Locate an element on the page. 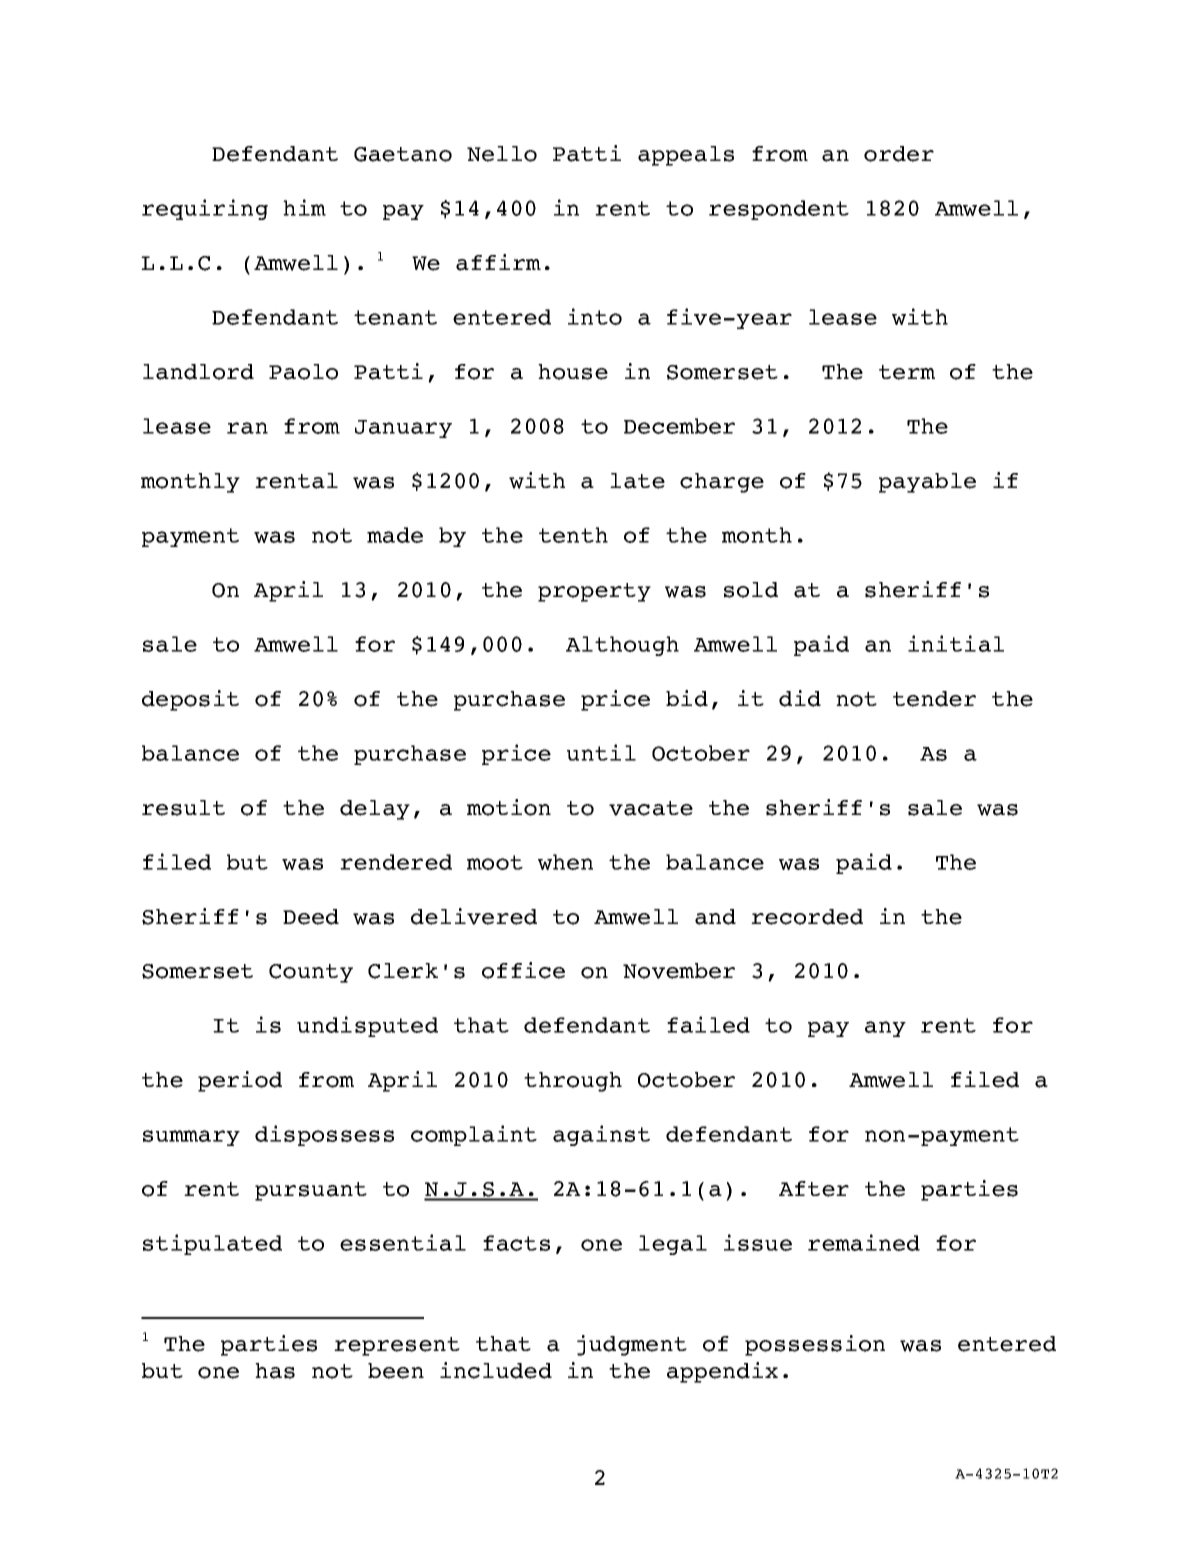 Image resolution: width=1201 pixels, height=1554 pixels. result is located at coordinates (183, 808).
